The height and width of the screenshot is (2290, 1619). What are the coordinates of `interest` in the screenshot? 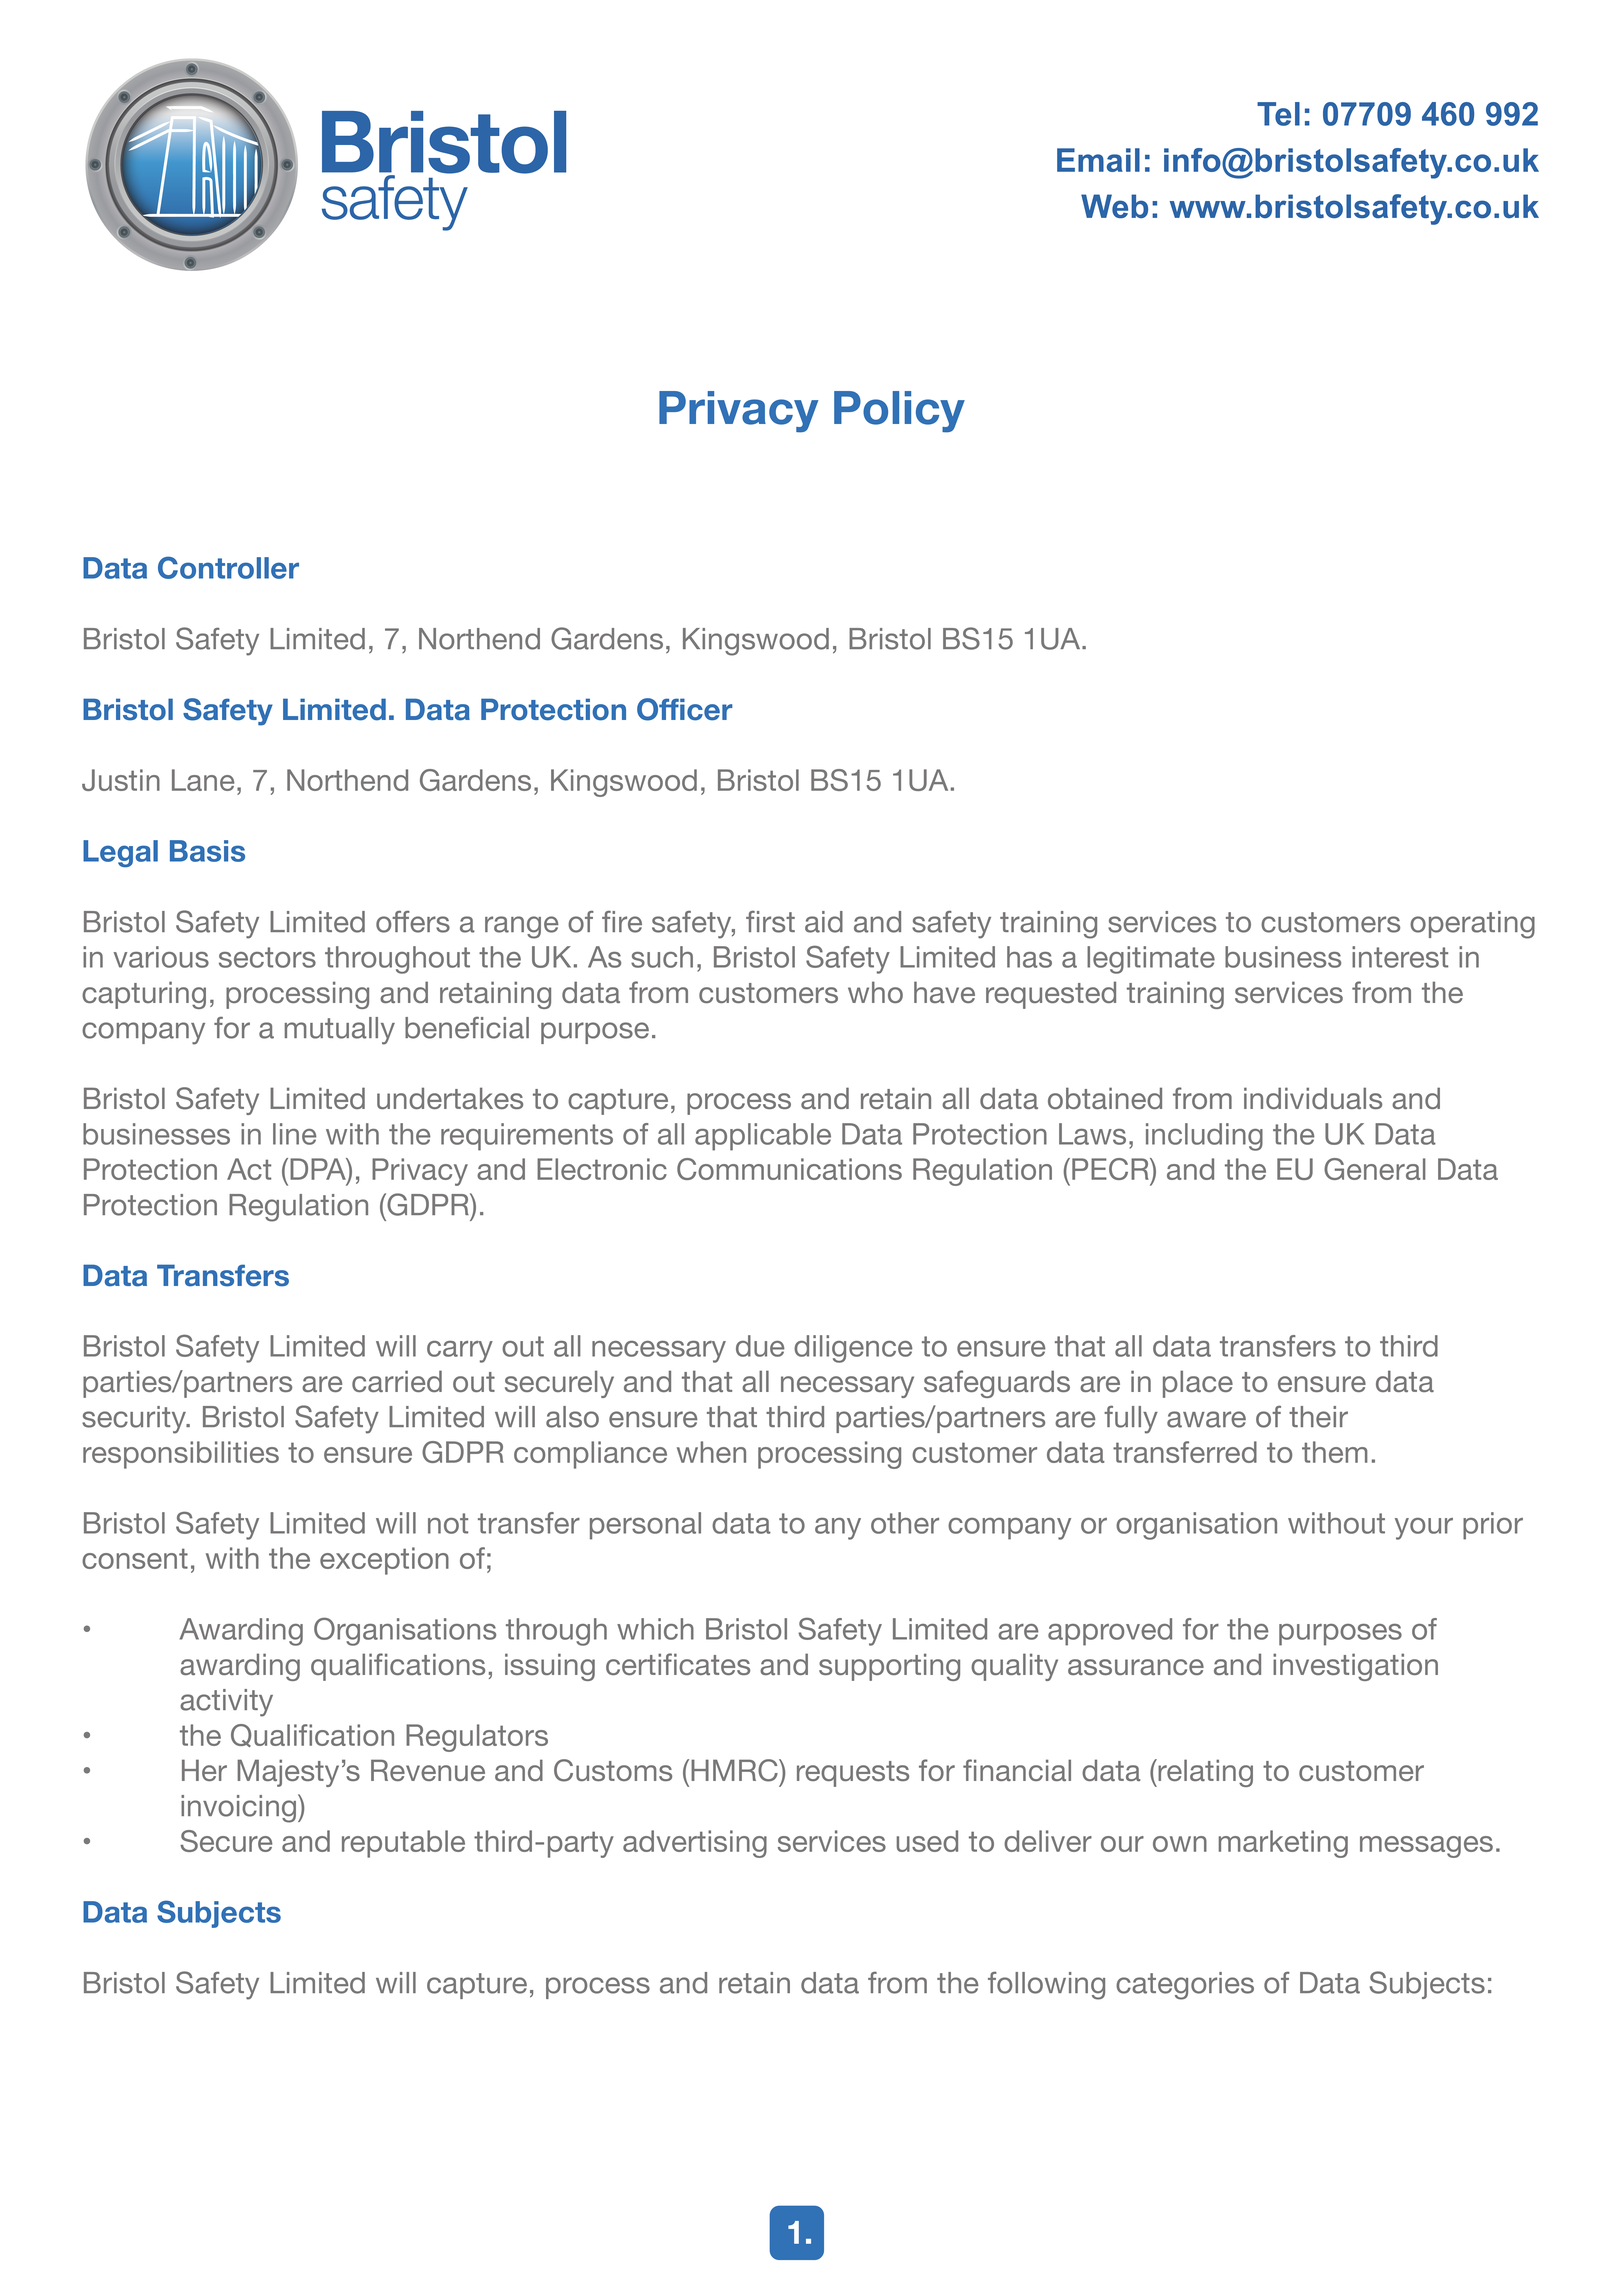 It's located at (1400, 957).
